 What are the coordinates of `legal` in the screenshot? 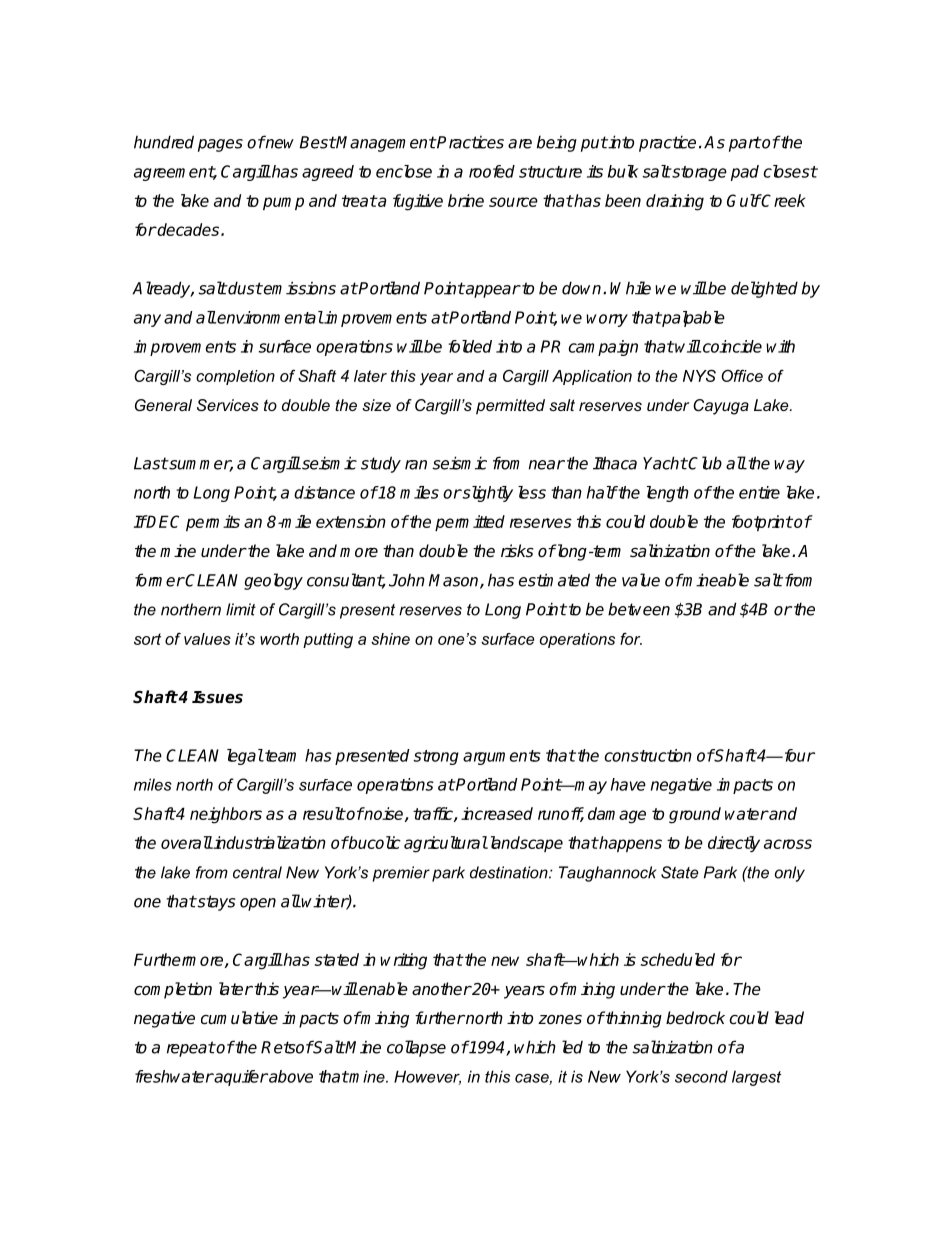 It's located at (245, 757).
